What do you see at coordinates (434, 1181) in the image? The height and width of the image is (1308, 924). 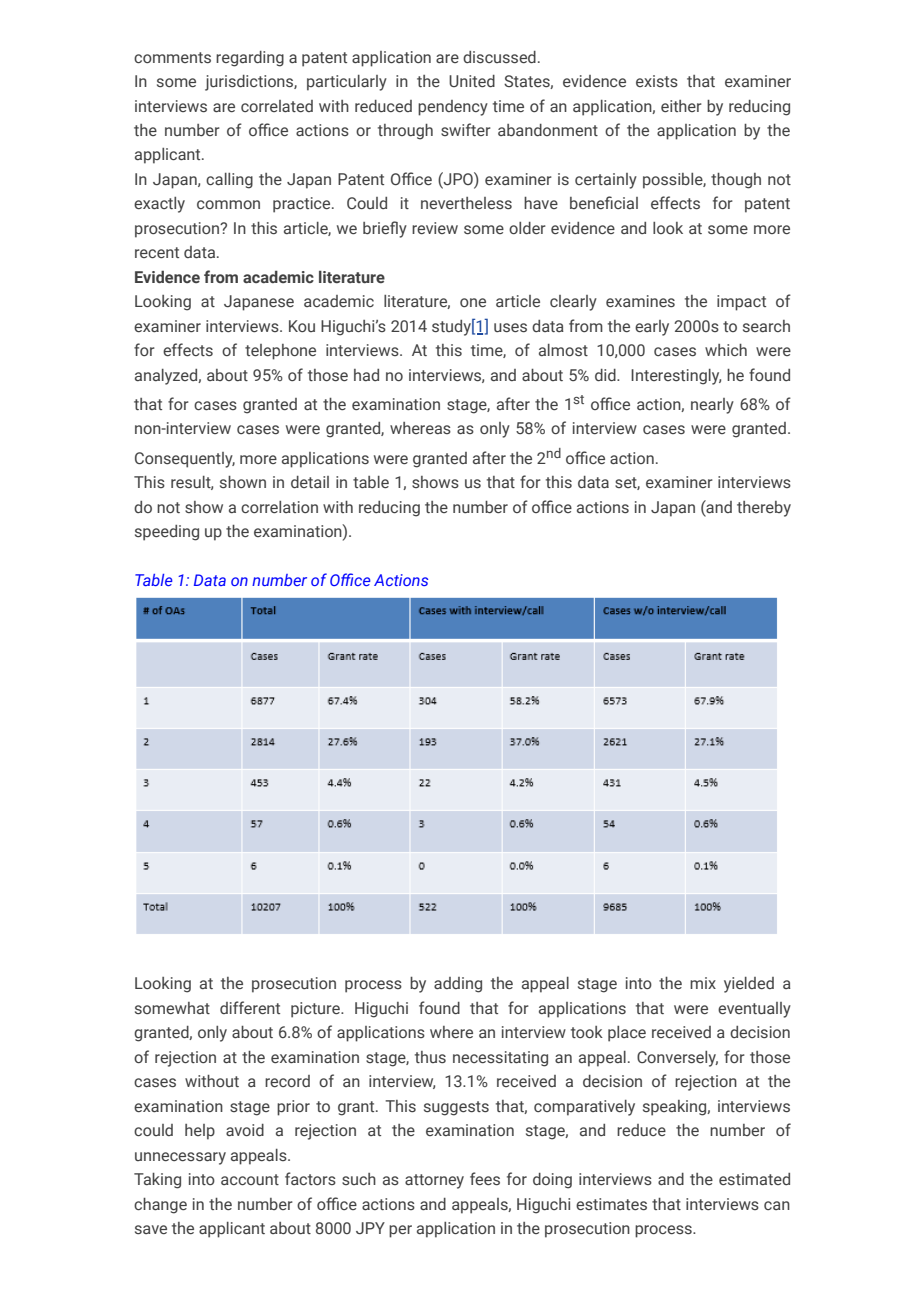 I see `attorney` at bounding box center [434, 1181].
